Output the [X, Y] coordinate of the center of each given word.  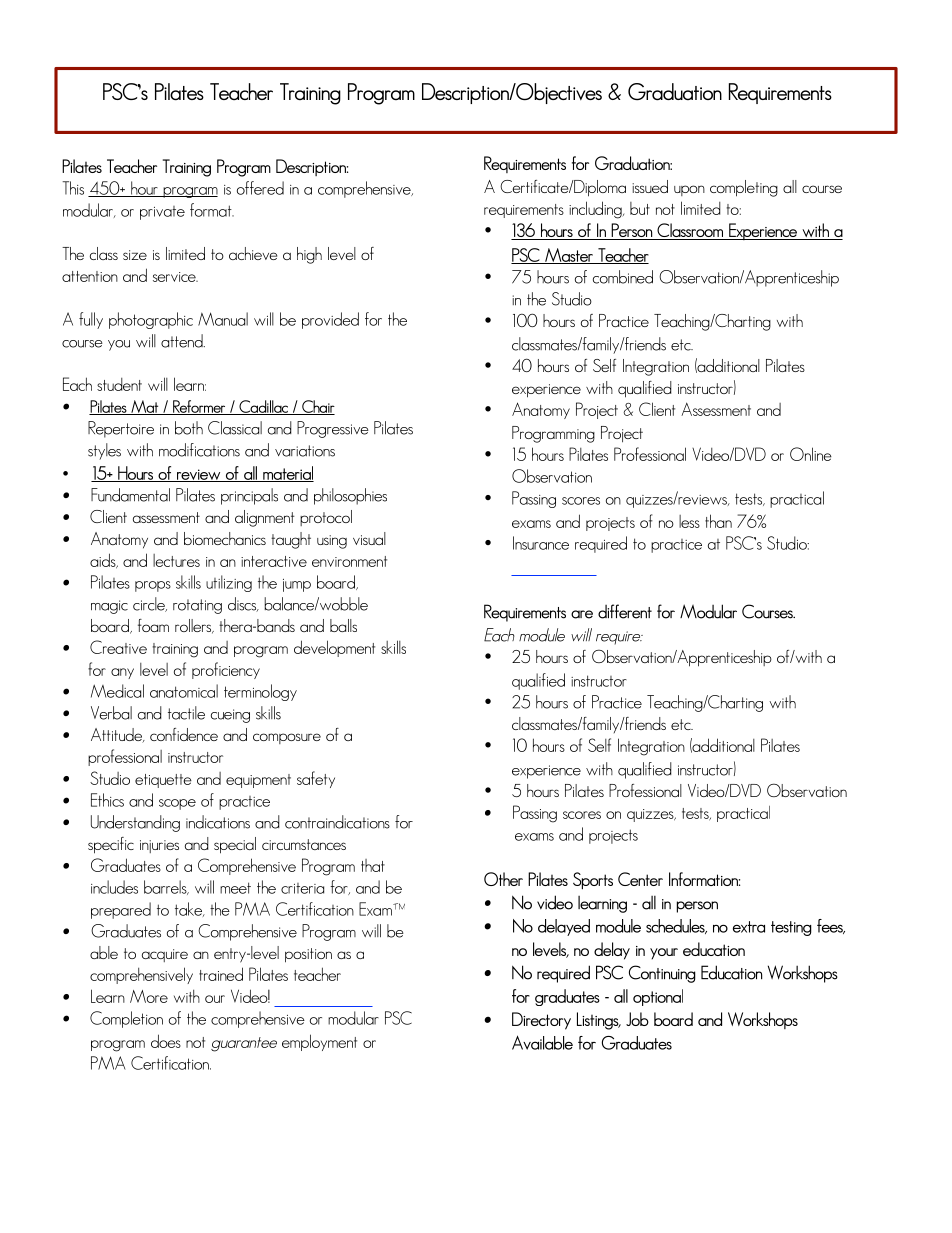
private [162, 213]
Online [811, 454]
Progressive [333, 429]
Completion [126, 1019]
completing [744, 188]
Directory [541, 1021]
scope [177, 804]
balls [343, 625]
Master [569, 256]
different [625, 611]
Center [640, 879]
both [189, 428]
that [373, 865]
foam [153, 625]
